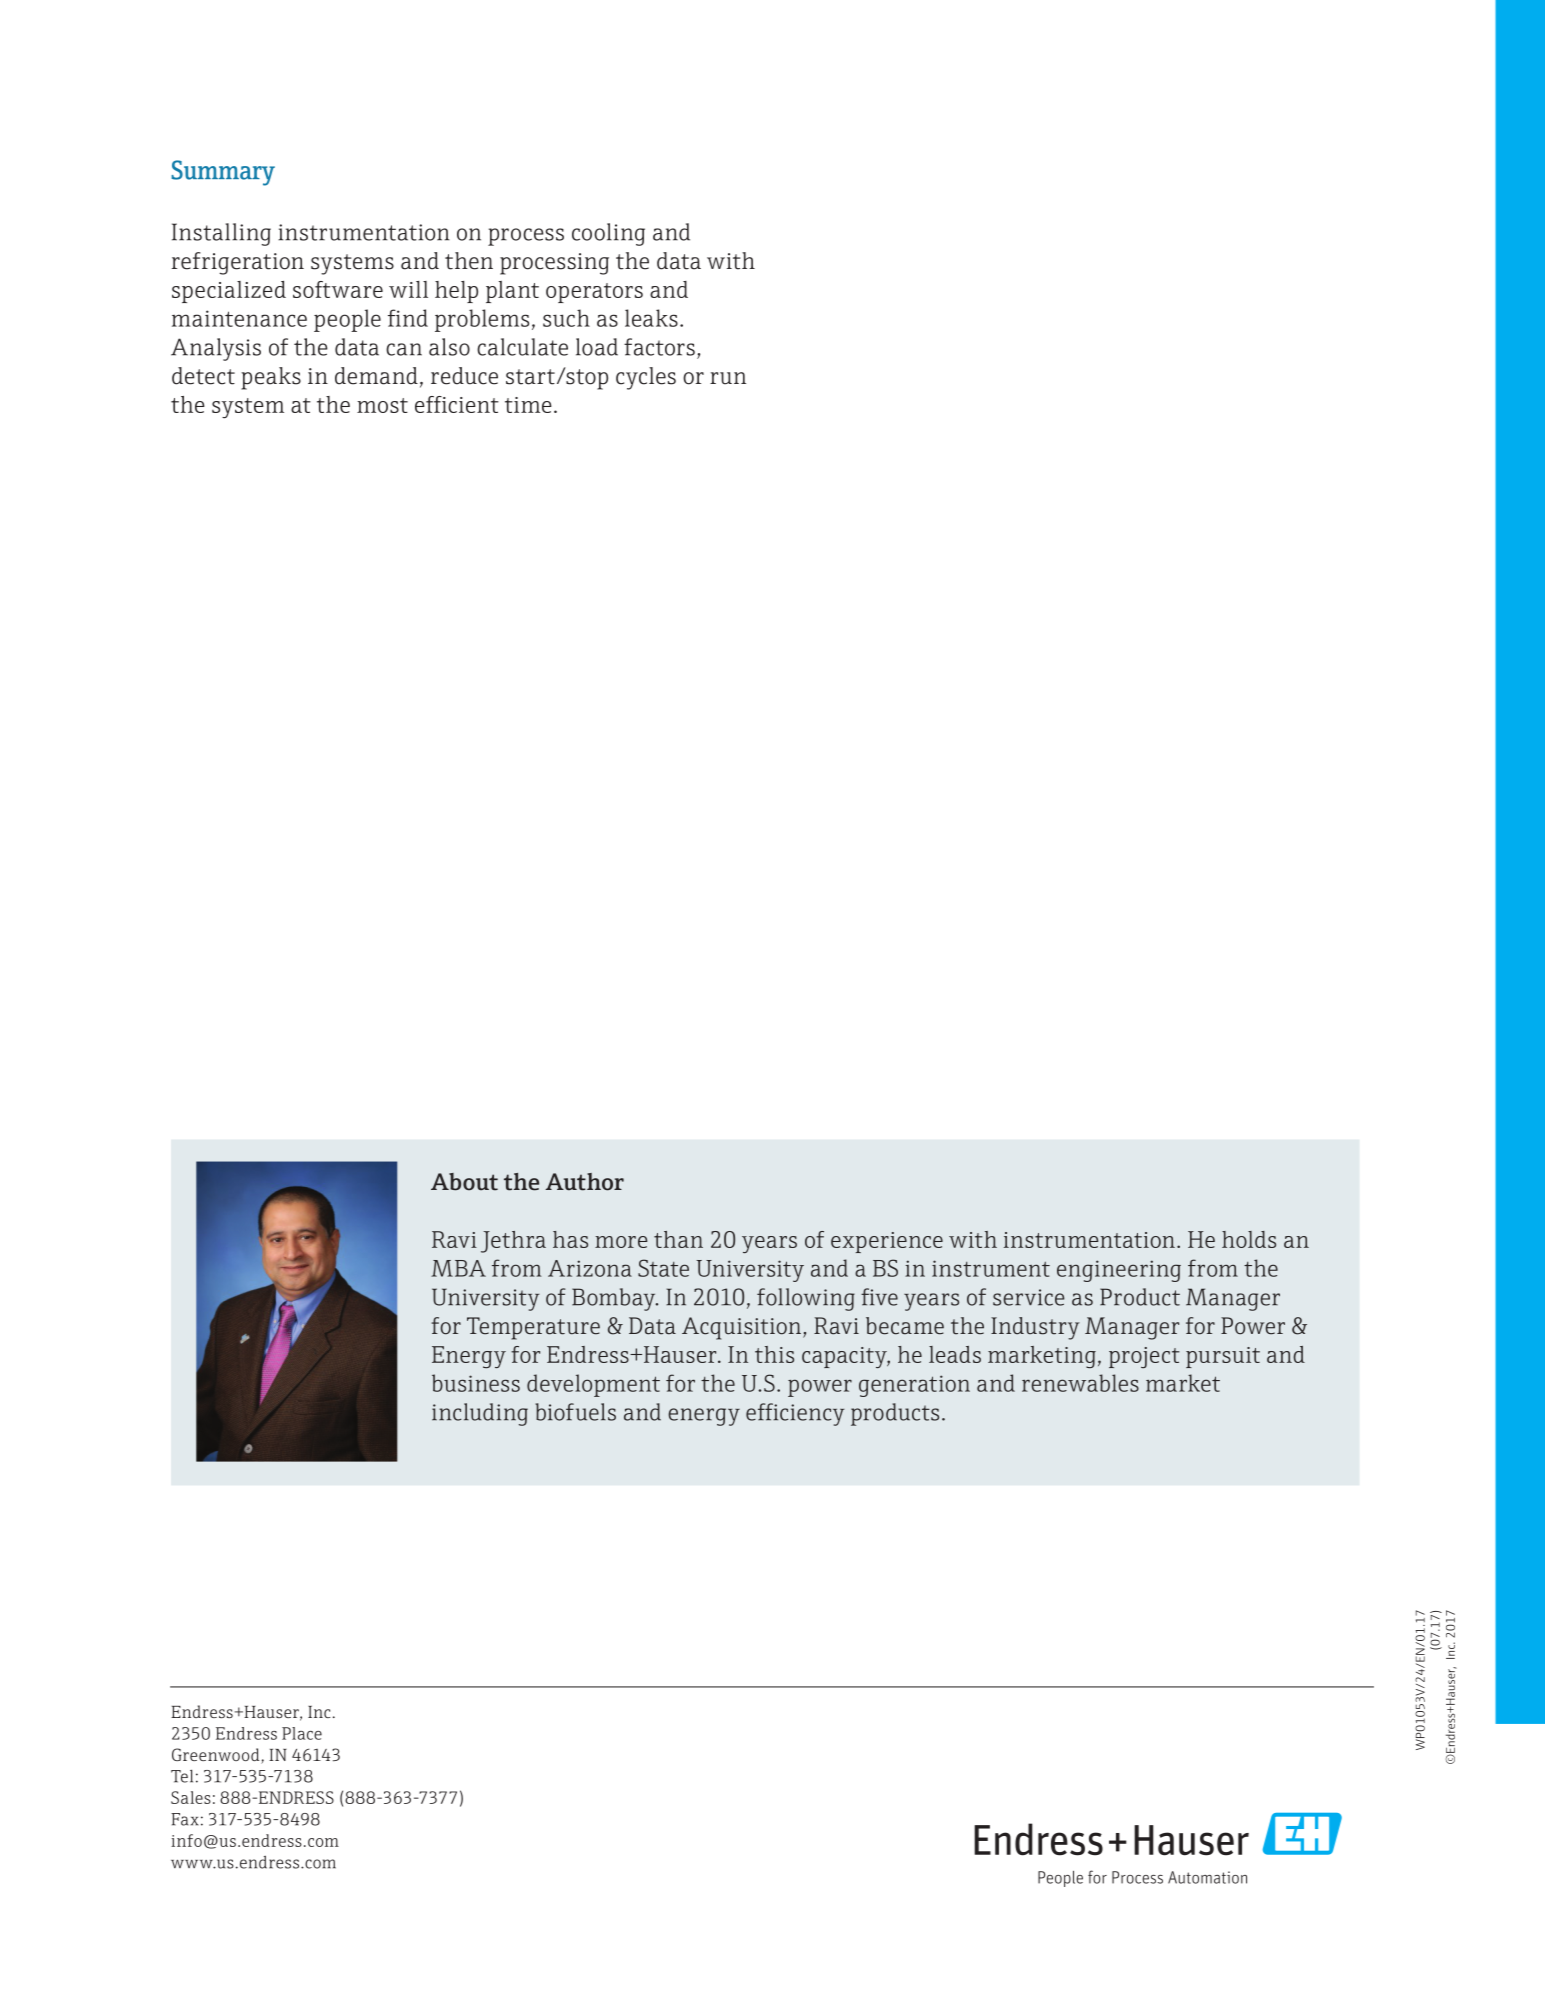 Image resolution: width=1545 pixels, height=1999 pixels. I want to click on Author, so click(584, 1182).
